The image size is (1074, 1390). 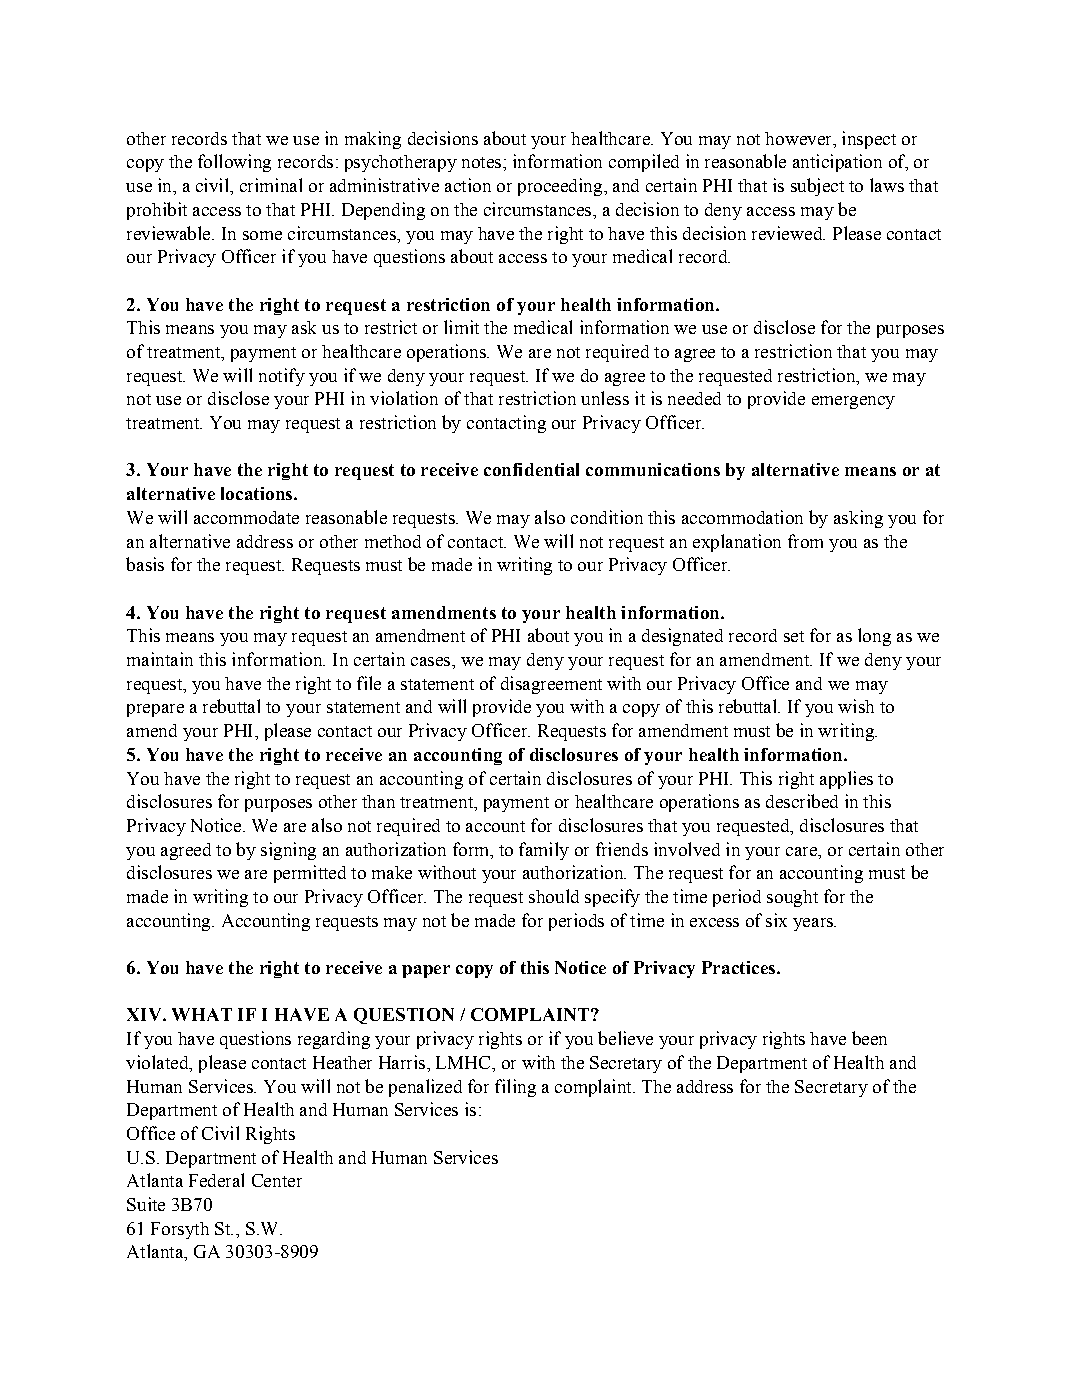 What do you see at coordinates (853, 402) in the page?
I see `emergency` at bounding box center [853, 402].
